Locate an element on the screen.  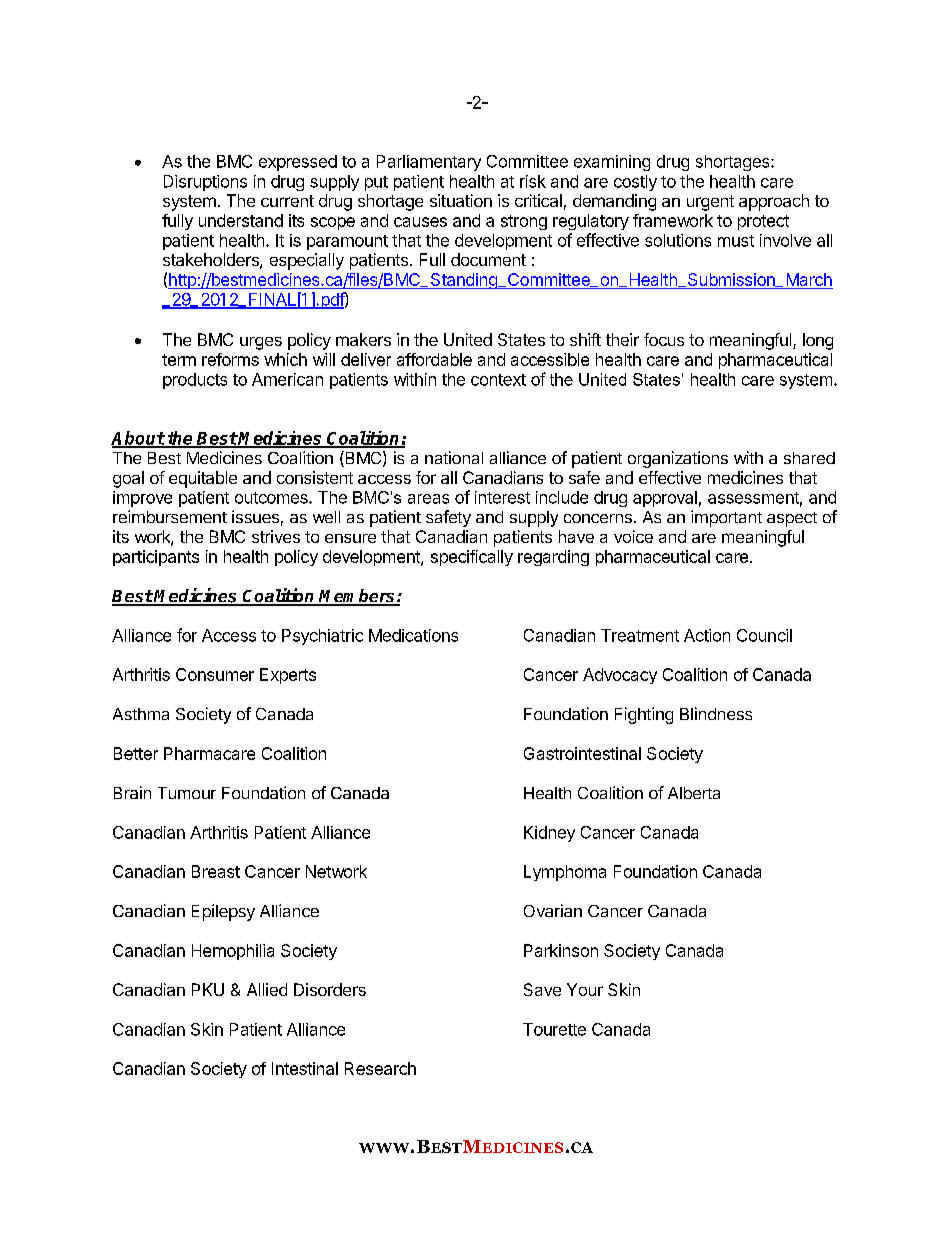
Your is located at coordinates (585, 989).
